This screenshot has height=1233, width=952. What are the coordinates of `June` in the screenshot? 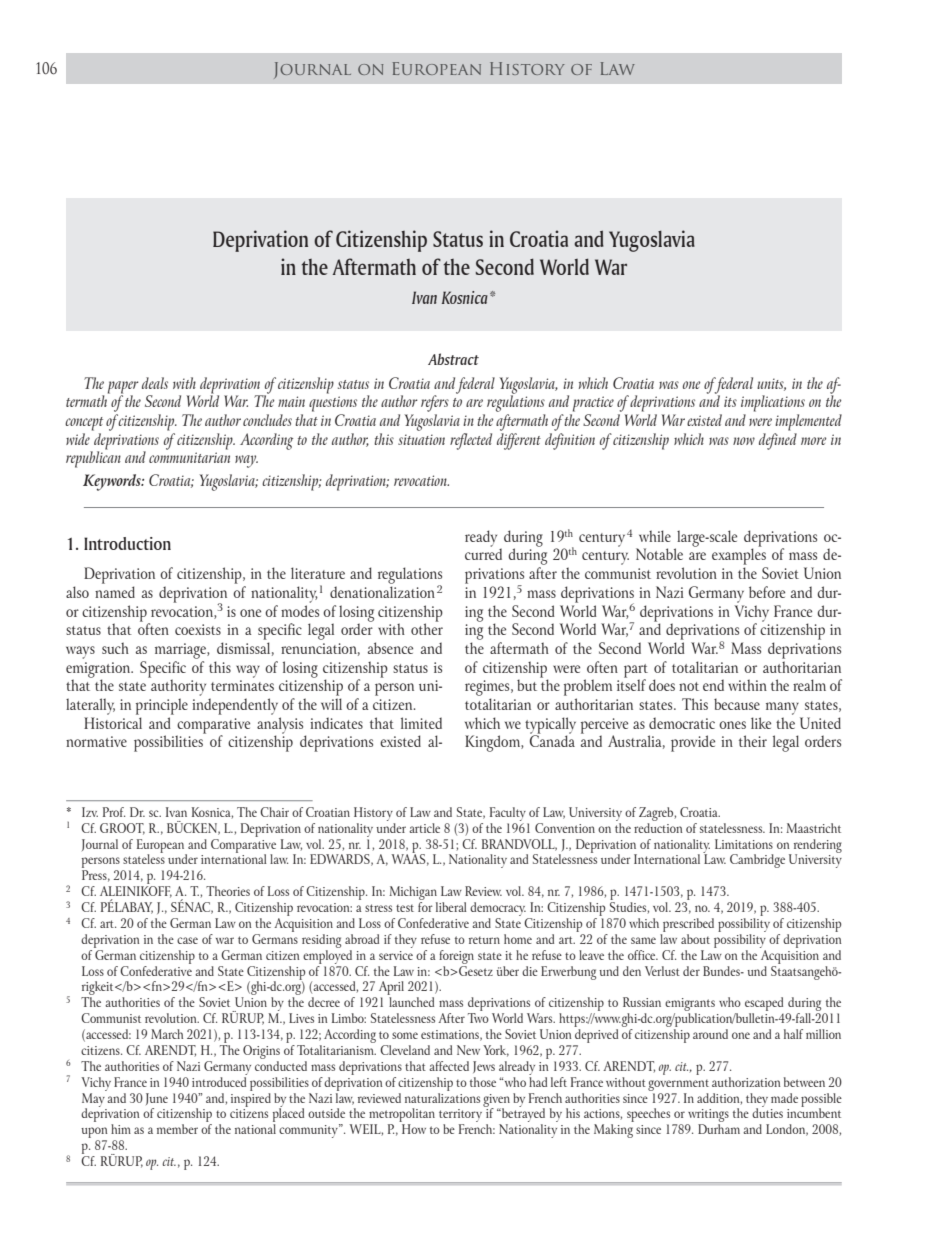 It's located at (157, 1099).
